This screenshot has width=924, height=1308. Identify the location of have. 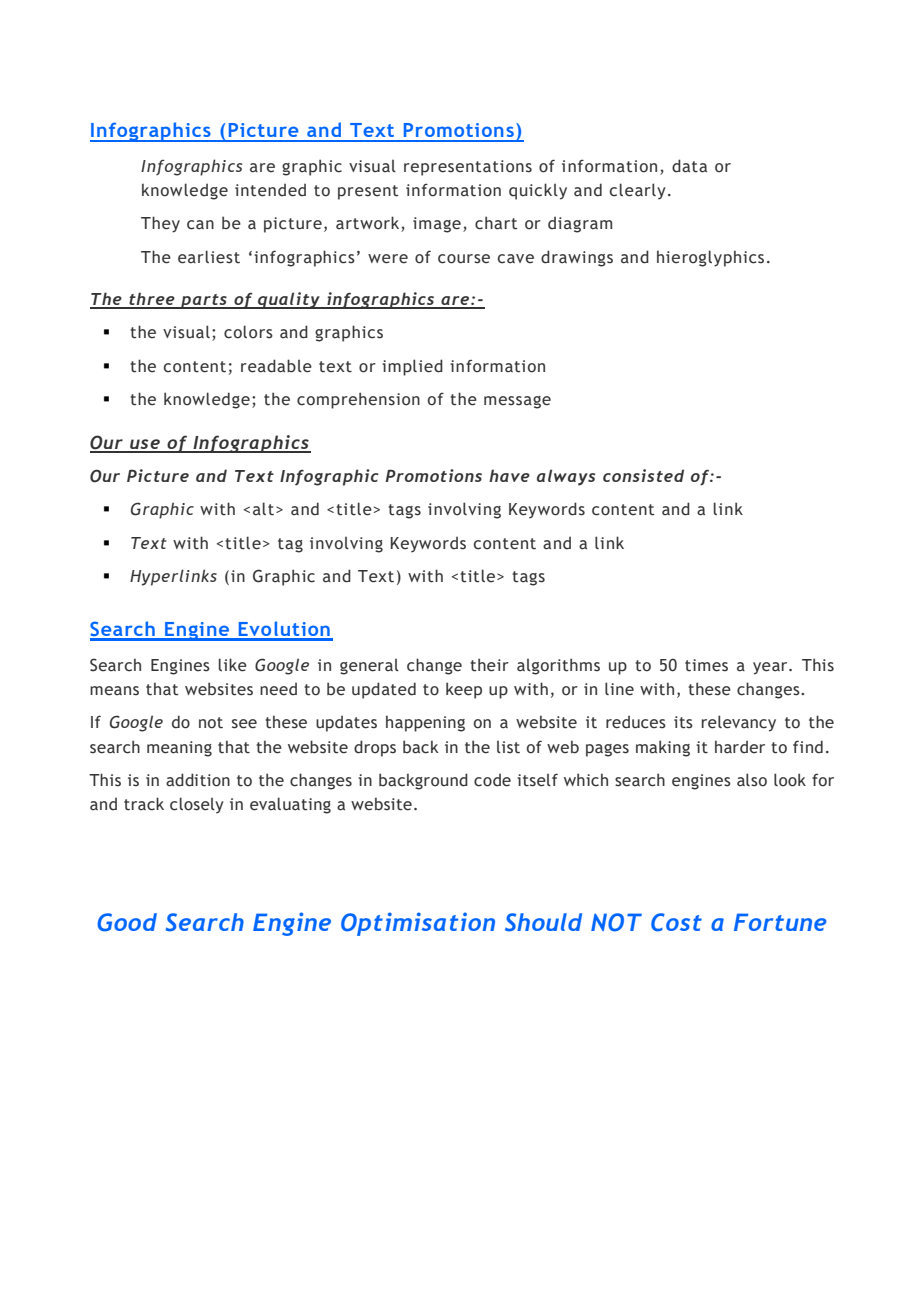
(509, 475).
